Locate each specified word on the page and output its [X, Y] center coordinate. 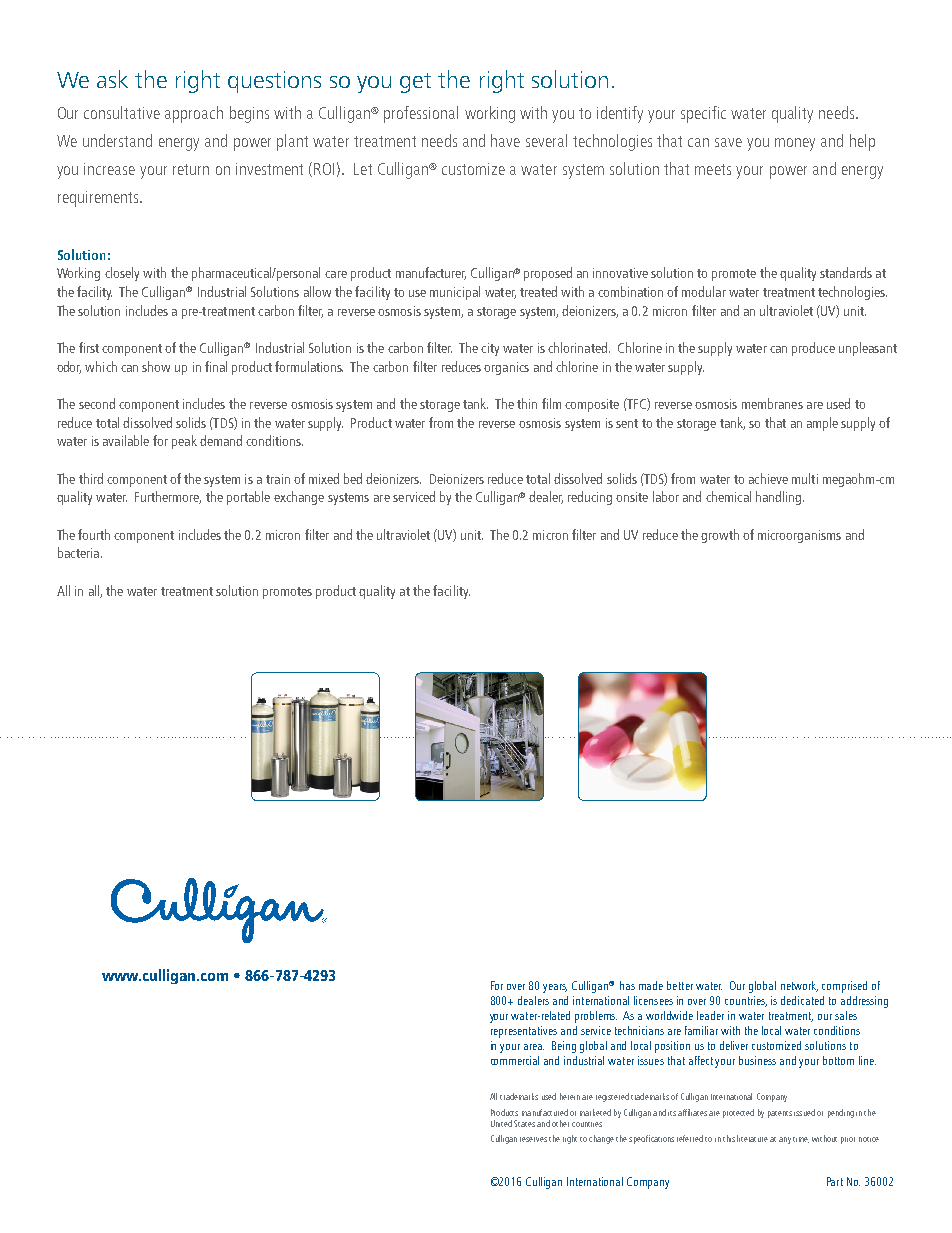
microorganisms [799, 536]
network [799, 986]
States [524, 1123]
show [156, 366]
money [795, 144]
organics [506, 368]
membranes [772, 403]
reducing [590, 498]
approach [194, 114]
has [627, 985]
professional [421, 114]
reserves [533, 1139]
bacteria [78, 552]
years [555, 988]
